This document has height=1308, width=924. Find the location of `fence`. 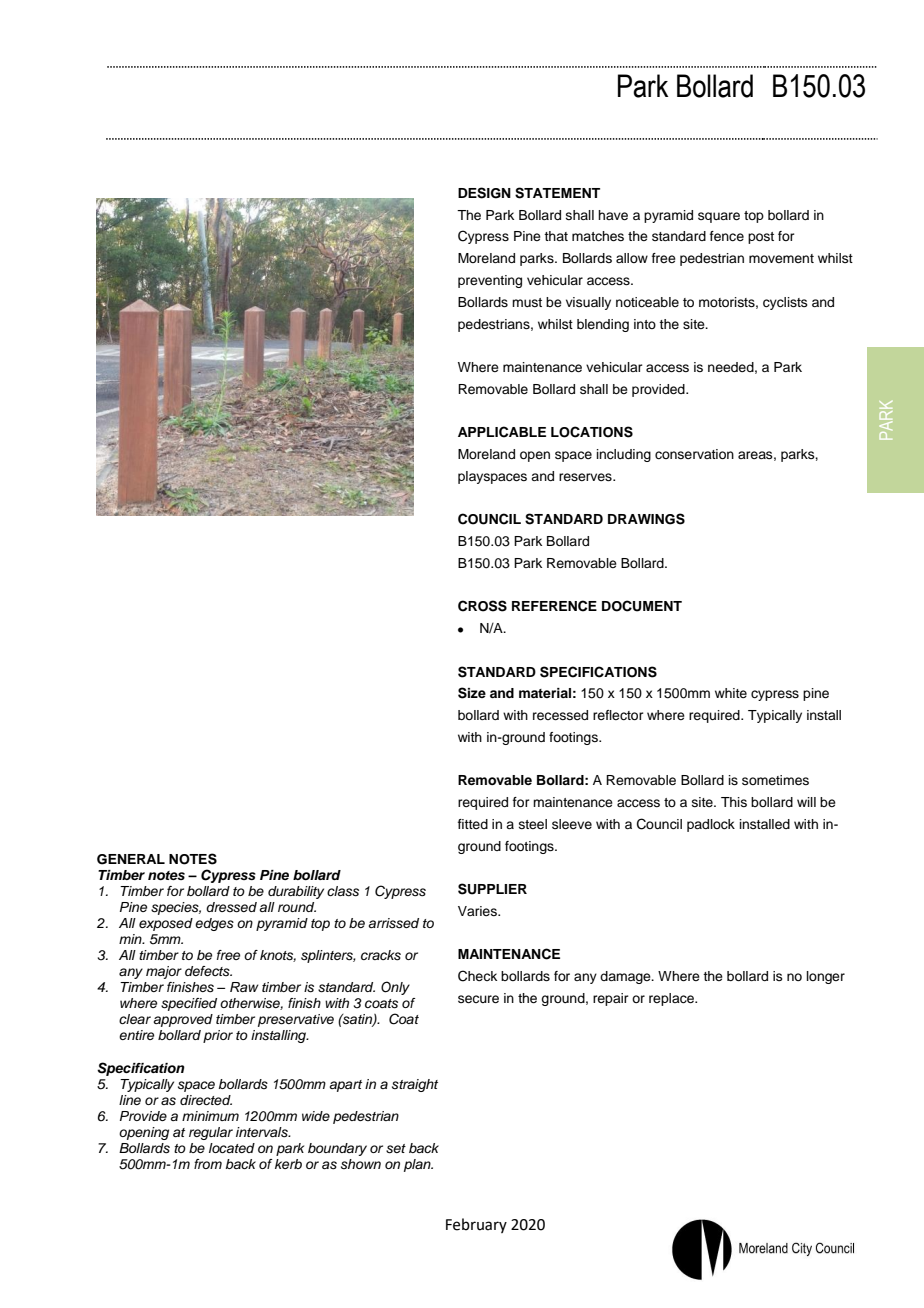

fence is located at coordinates (727, 236).
